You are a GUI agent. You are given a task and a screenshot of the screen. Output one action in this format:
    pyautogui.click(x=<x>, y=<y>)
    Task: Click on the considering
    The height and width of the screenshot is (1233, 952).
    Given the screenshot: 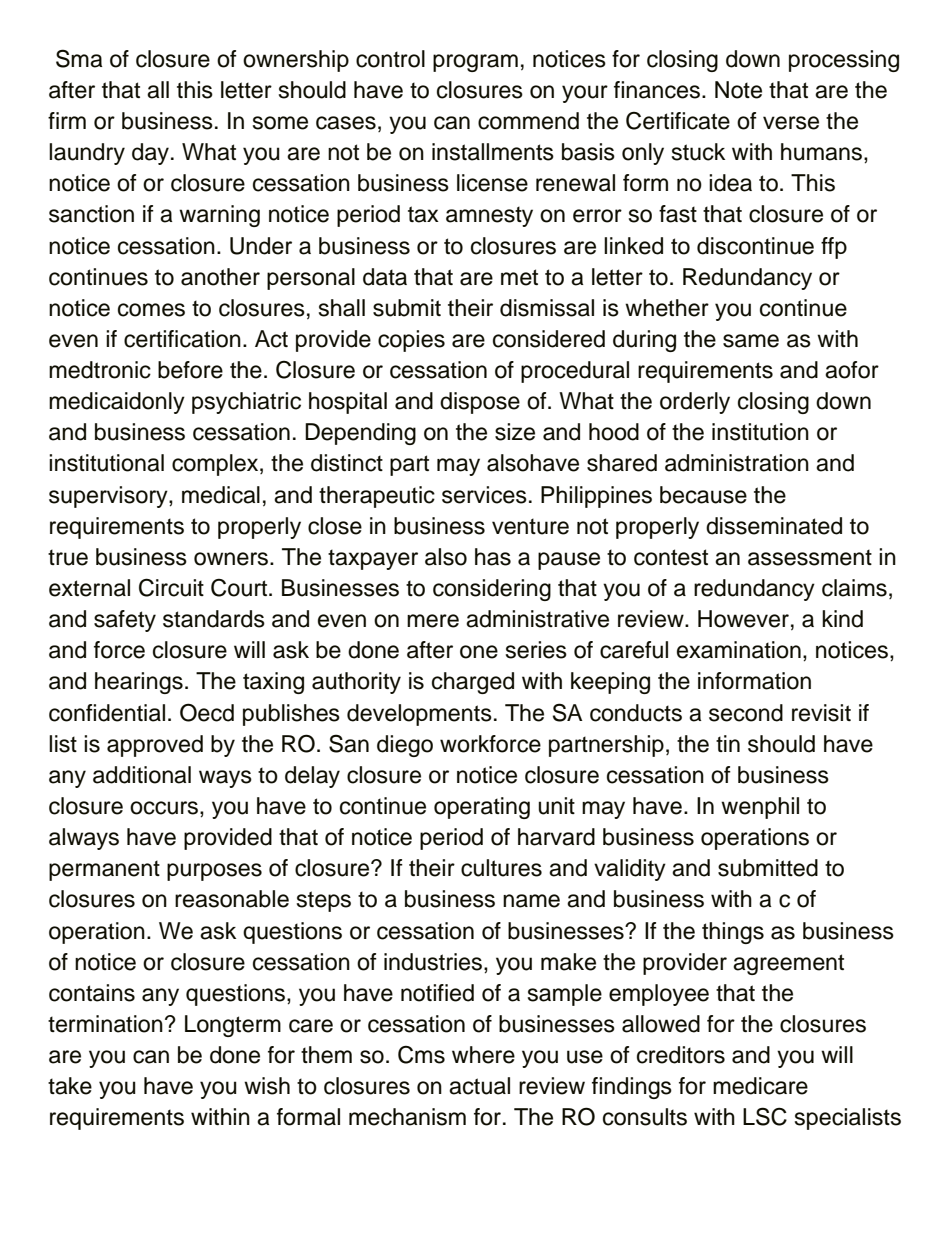 What is the action you would take?
    pyautogui.click(x=492, y=590)
